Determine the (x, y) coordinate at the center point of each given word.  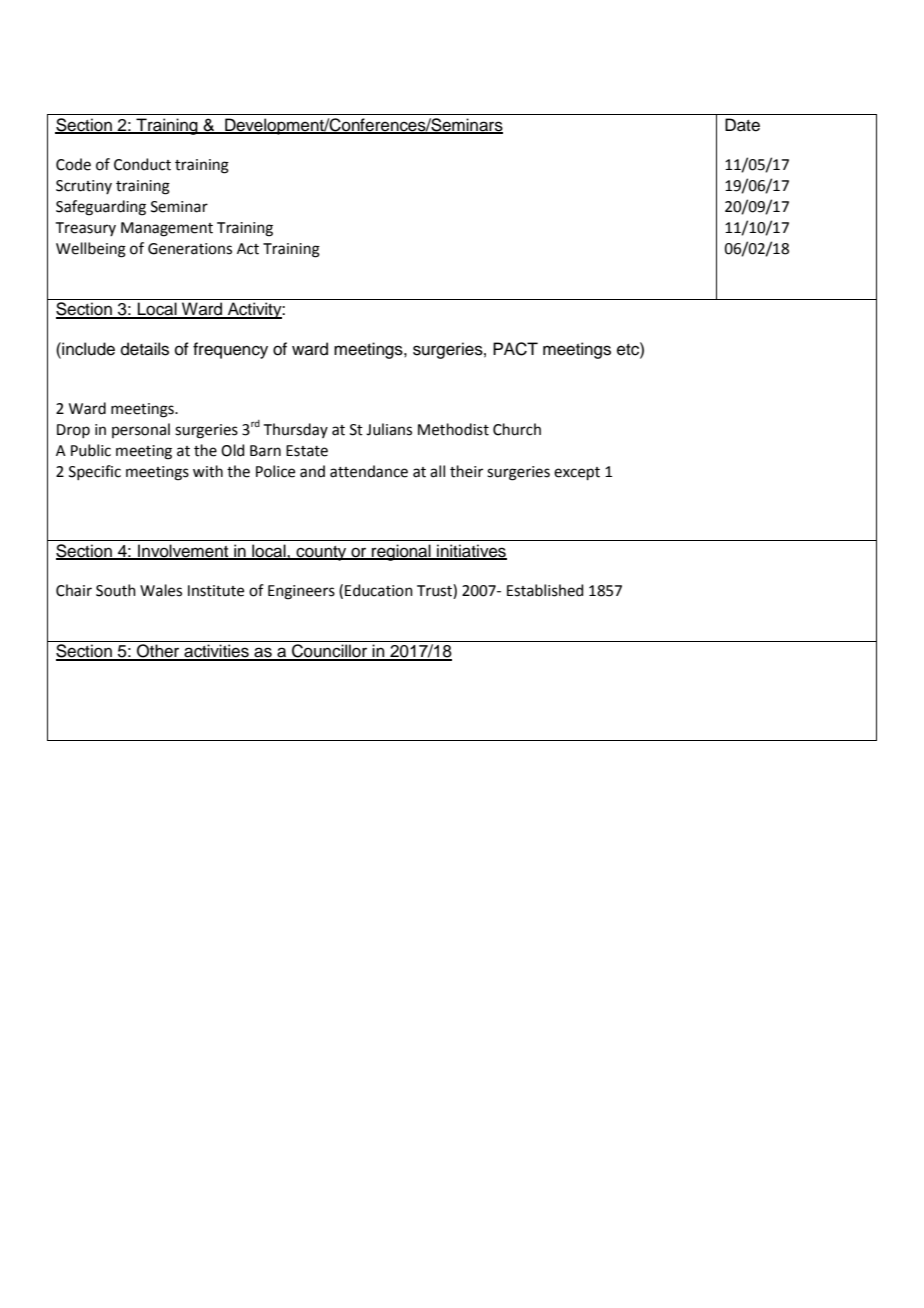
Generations (190, 249)
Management (167, 229)
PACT (515, 349)
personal (141, 430)
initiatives (471, 552)
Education (379, 590)
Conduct (142, 164)
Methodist (453, 429)
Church (517, 429)
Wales (161, 590)
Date (742, 125)
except (577, 473)
